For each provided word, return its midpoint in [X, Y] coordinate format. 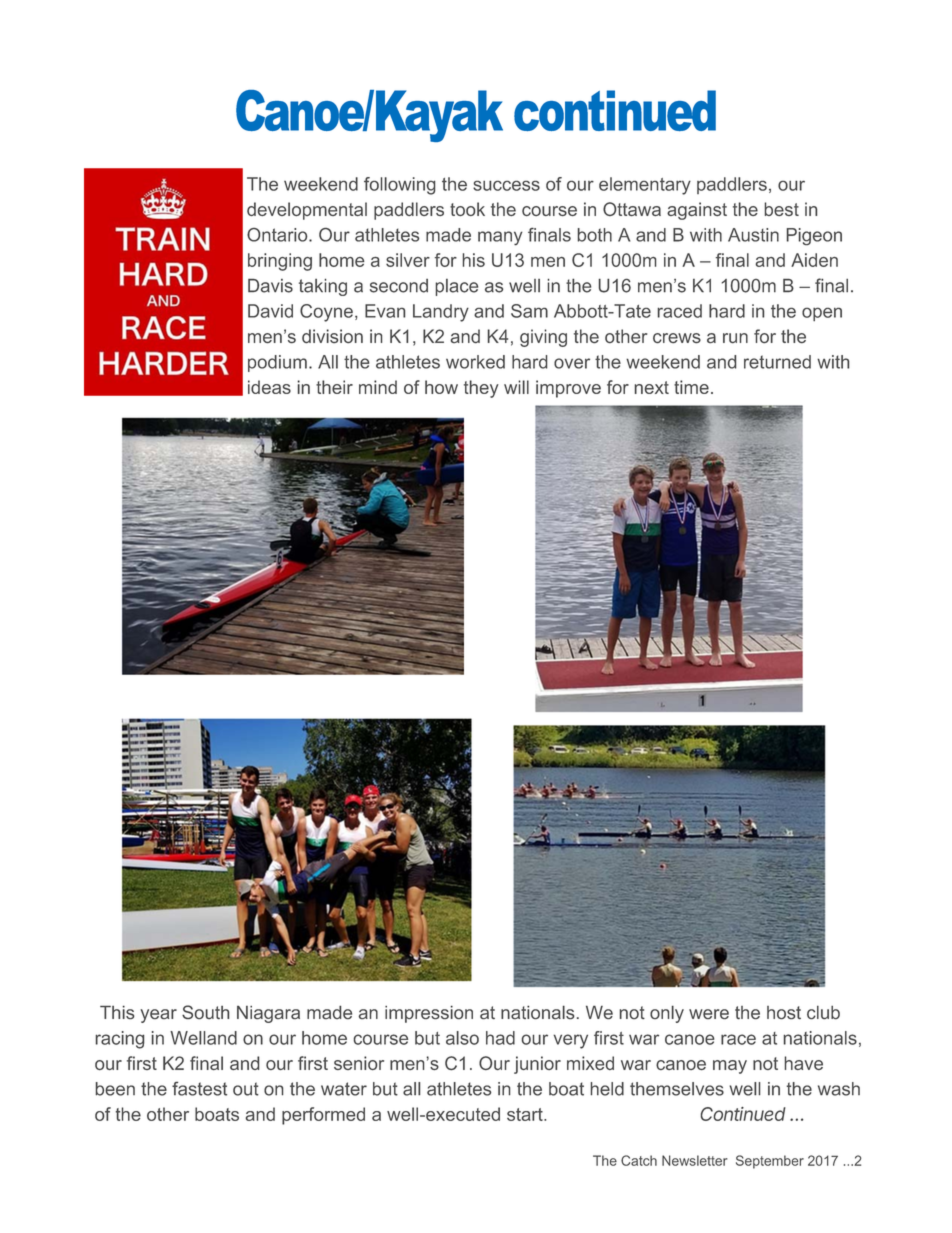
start [526, 1114]
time [691, 387]
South [205, 1012]
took [467, 209]
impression [429, 1014]
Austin [753, 235]
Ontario [278, 235]
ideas [269, 387]
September [770, 1162]
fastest [199, 1089]
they [481, 389]
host [784, 1013]
